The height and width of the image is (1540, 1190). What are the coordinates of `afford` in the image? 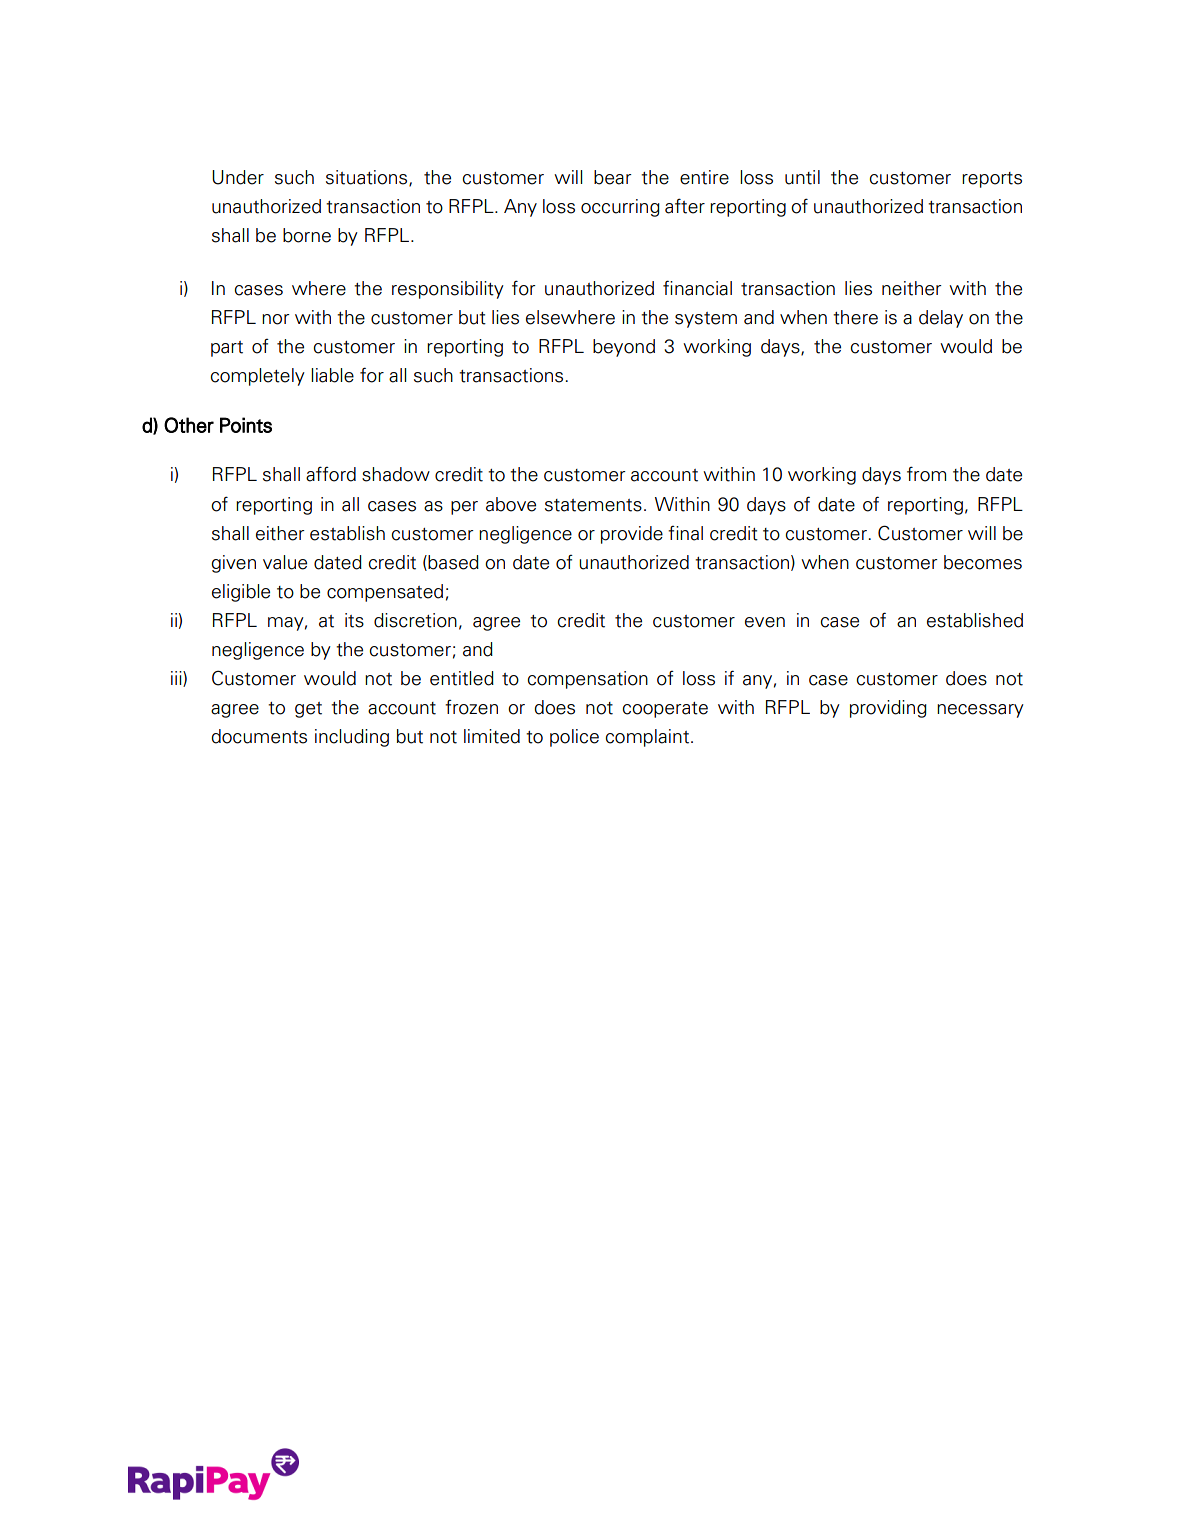 It's located at (331, 474).
